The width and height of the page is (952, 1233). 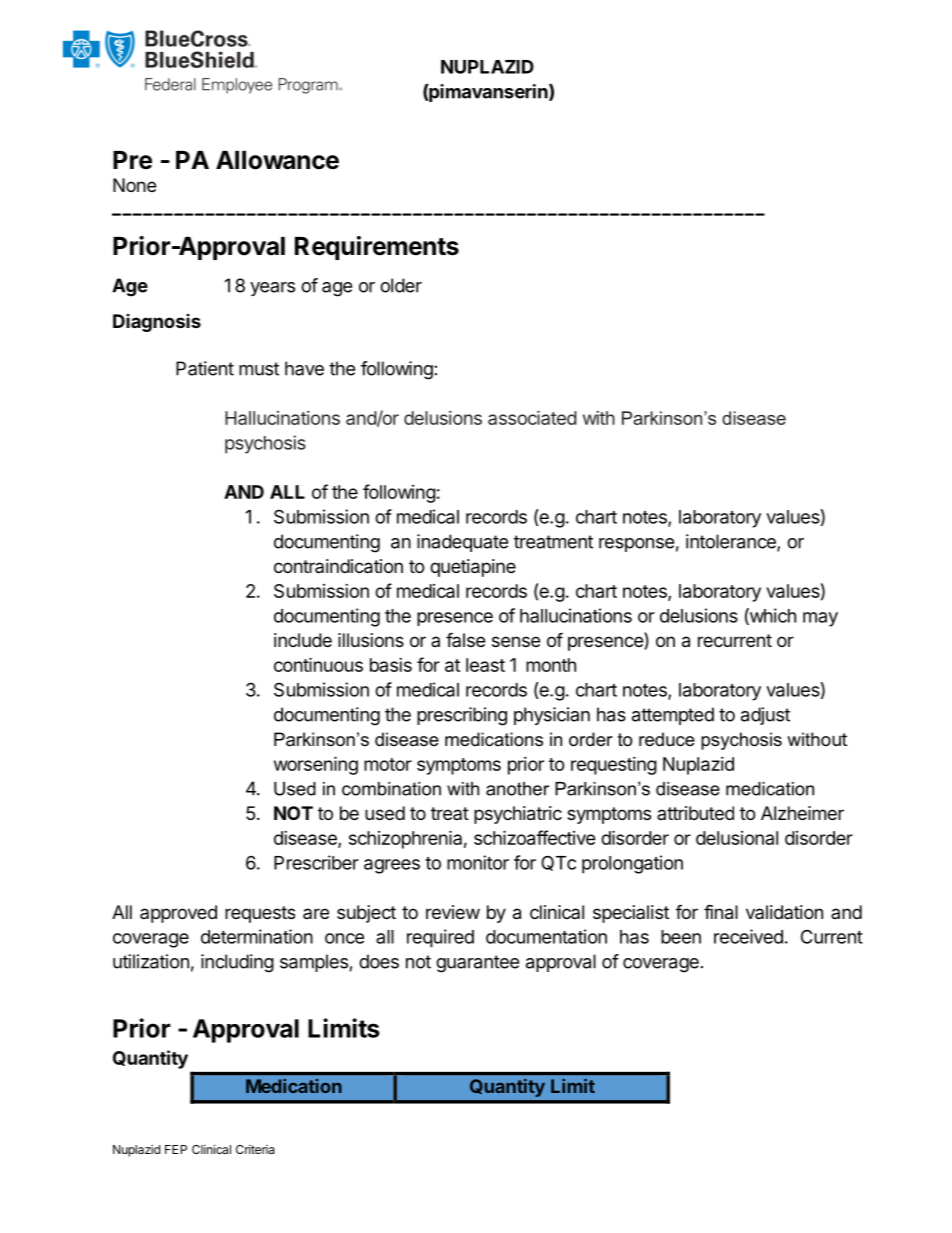 I want to click on contraindication, so click(x=338, y=566).
